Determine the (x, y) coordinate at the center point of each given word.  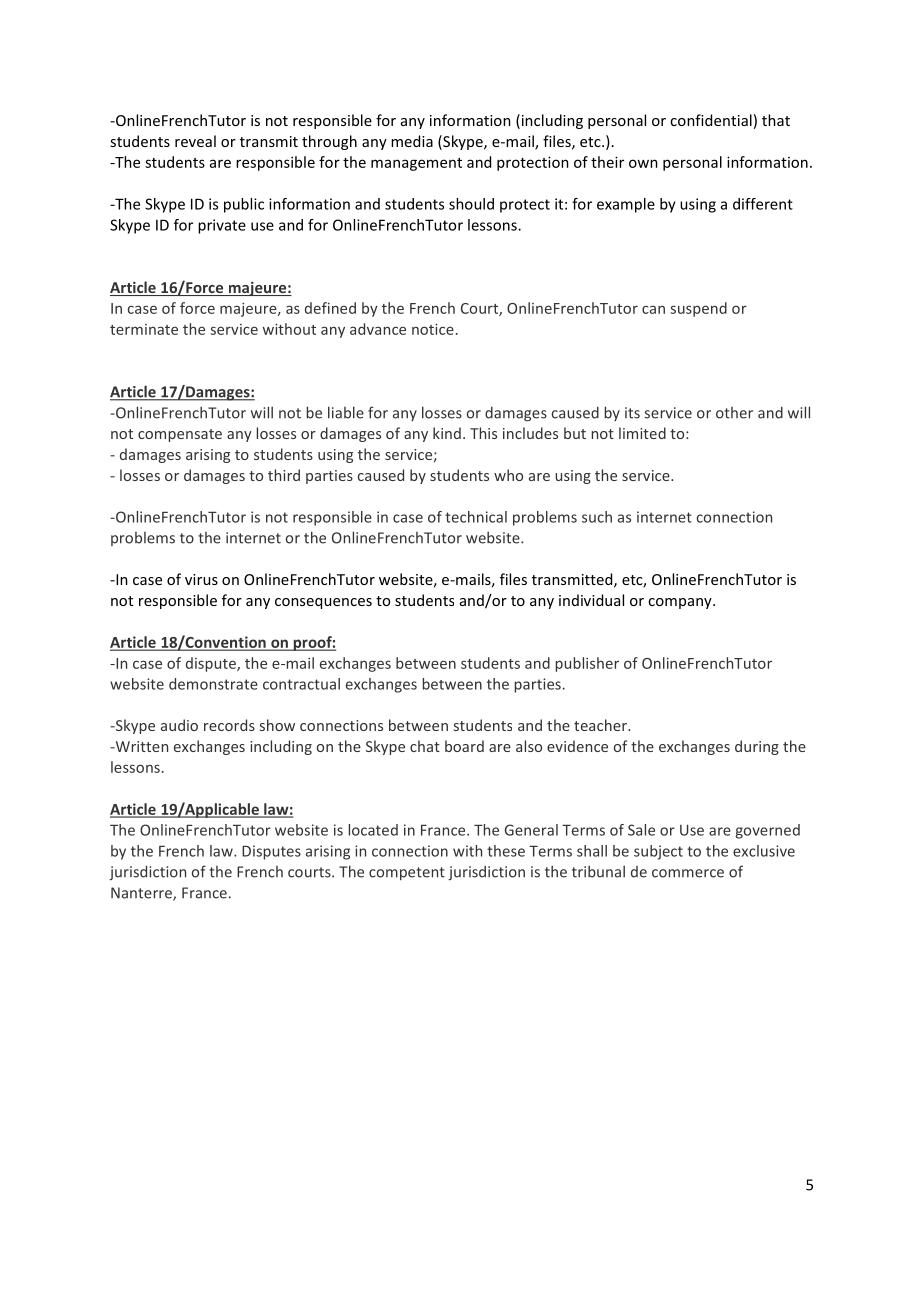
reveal (195, 141)
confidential (711, 120)
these (506, 851)
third (284, 475)
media (412, 141)
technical (476, 517)
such (597, 517)
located (373, 830)
